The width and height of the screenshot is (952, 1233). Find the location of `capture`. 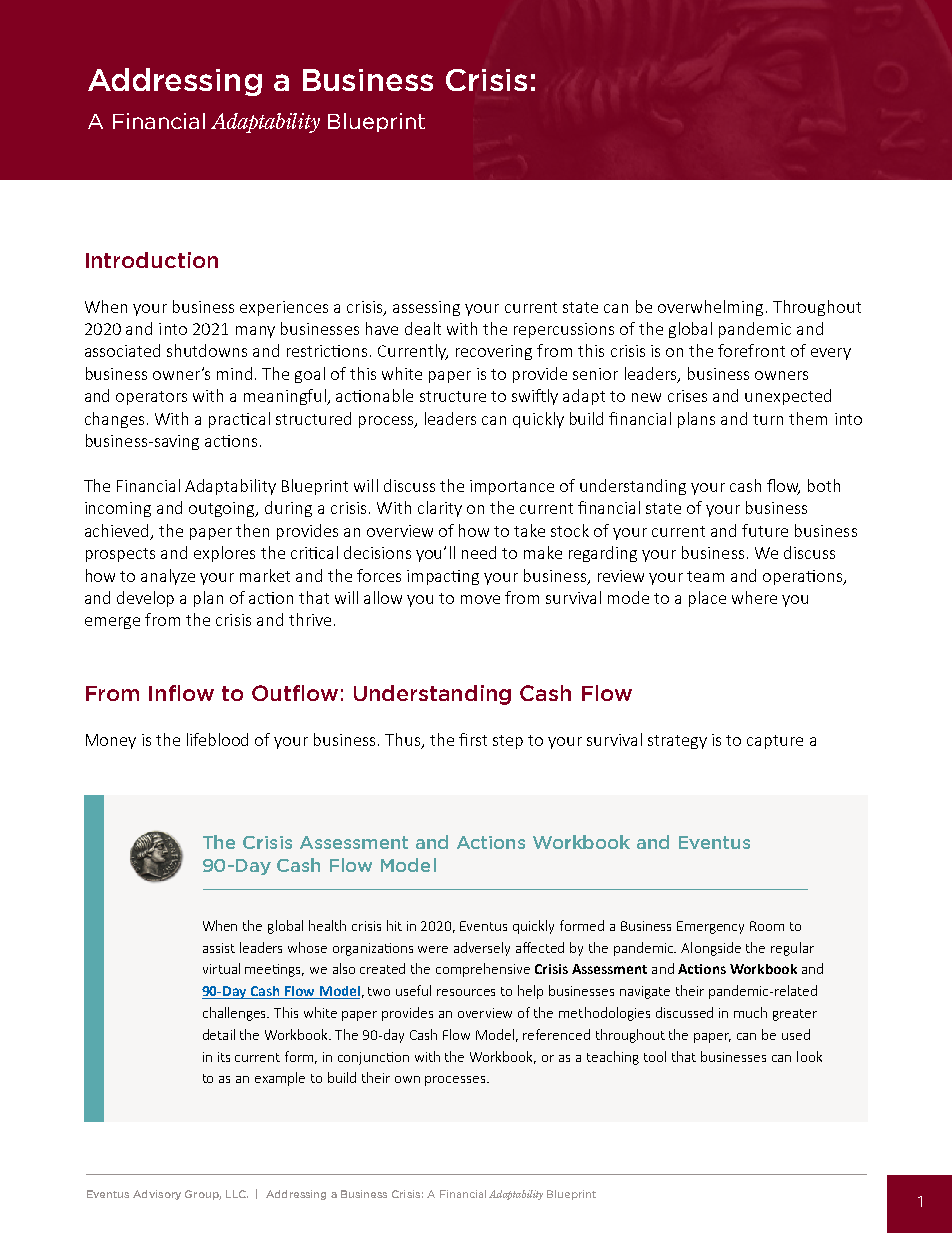

capture is located at coordinates (775, 742).
